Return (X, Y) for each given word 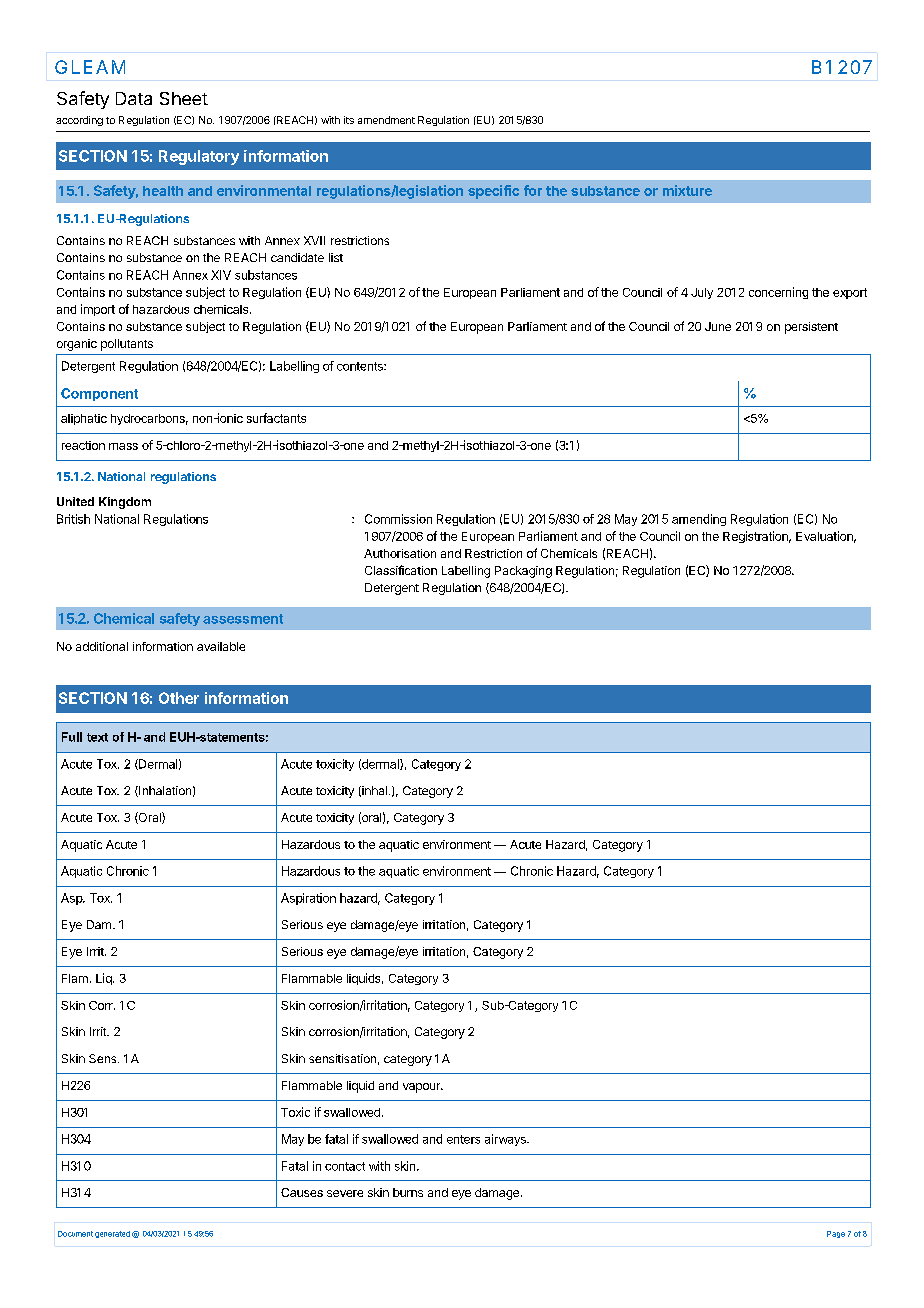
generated (112, 1234)
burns (408, 1192)
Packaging (523, 572)
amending (699, 520)
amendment (386, 120)
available (221, 646)
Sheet (184, 98)
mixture (687, 190)
